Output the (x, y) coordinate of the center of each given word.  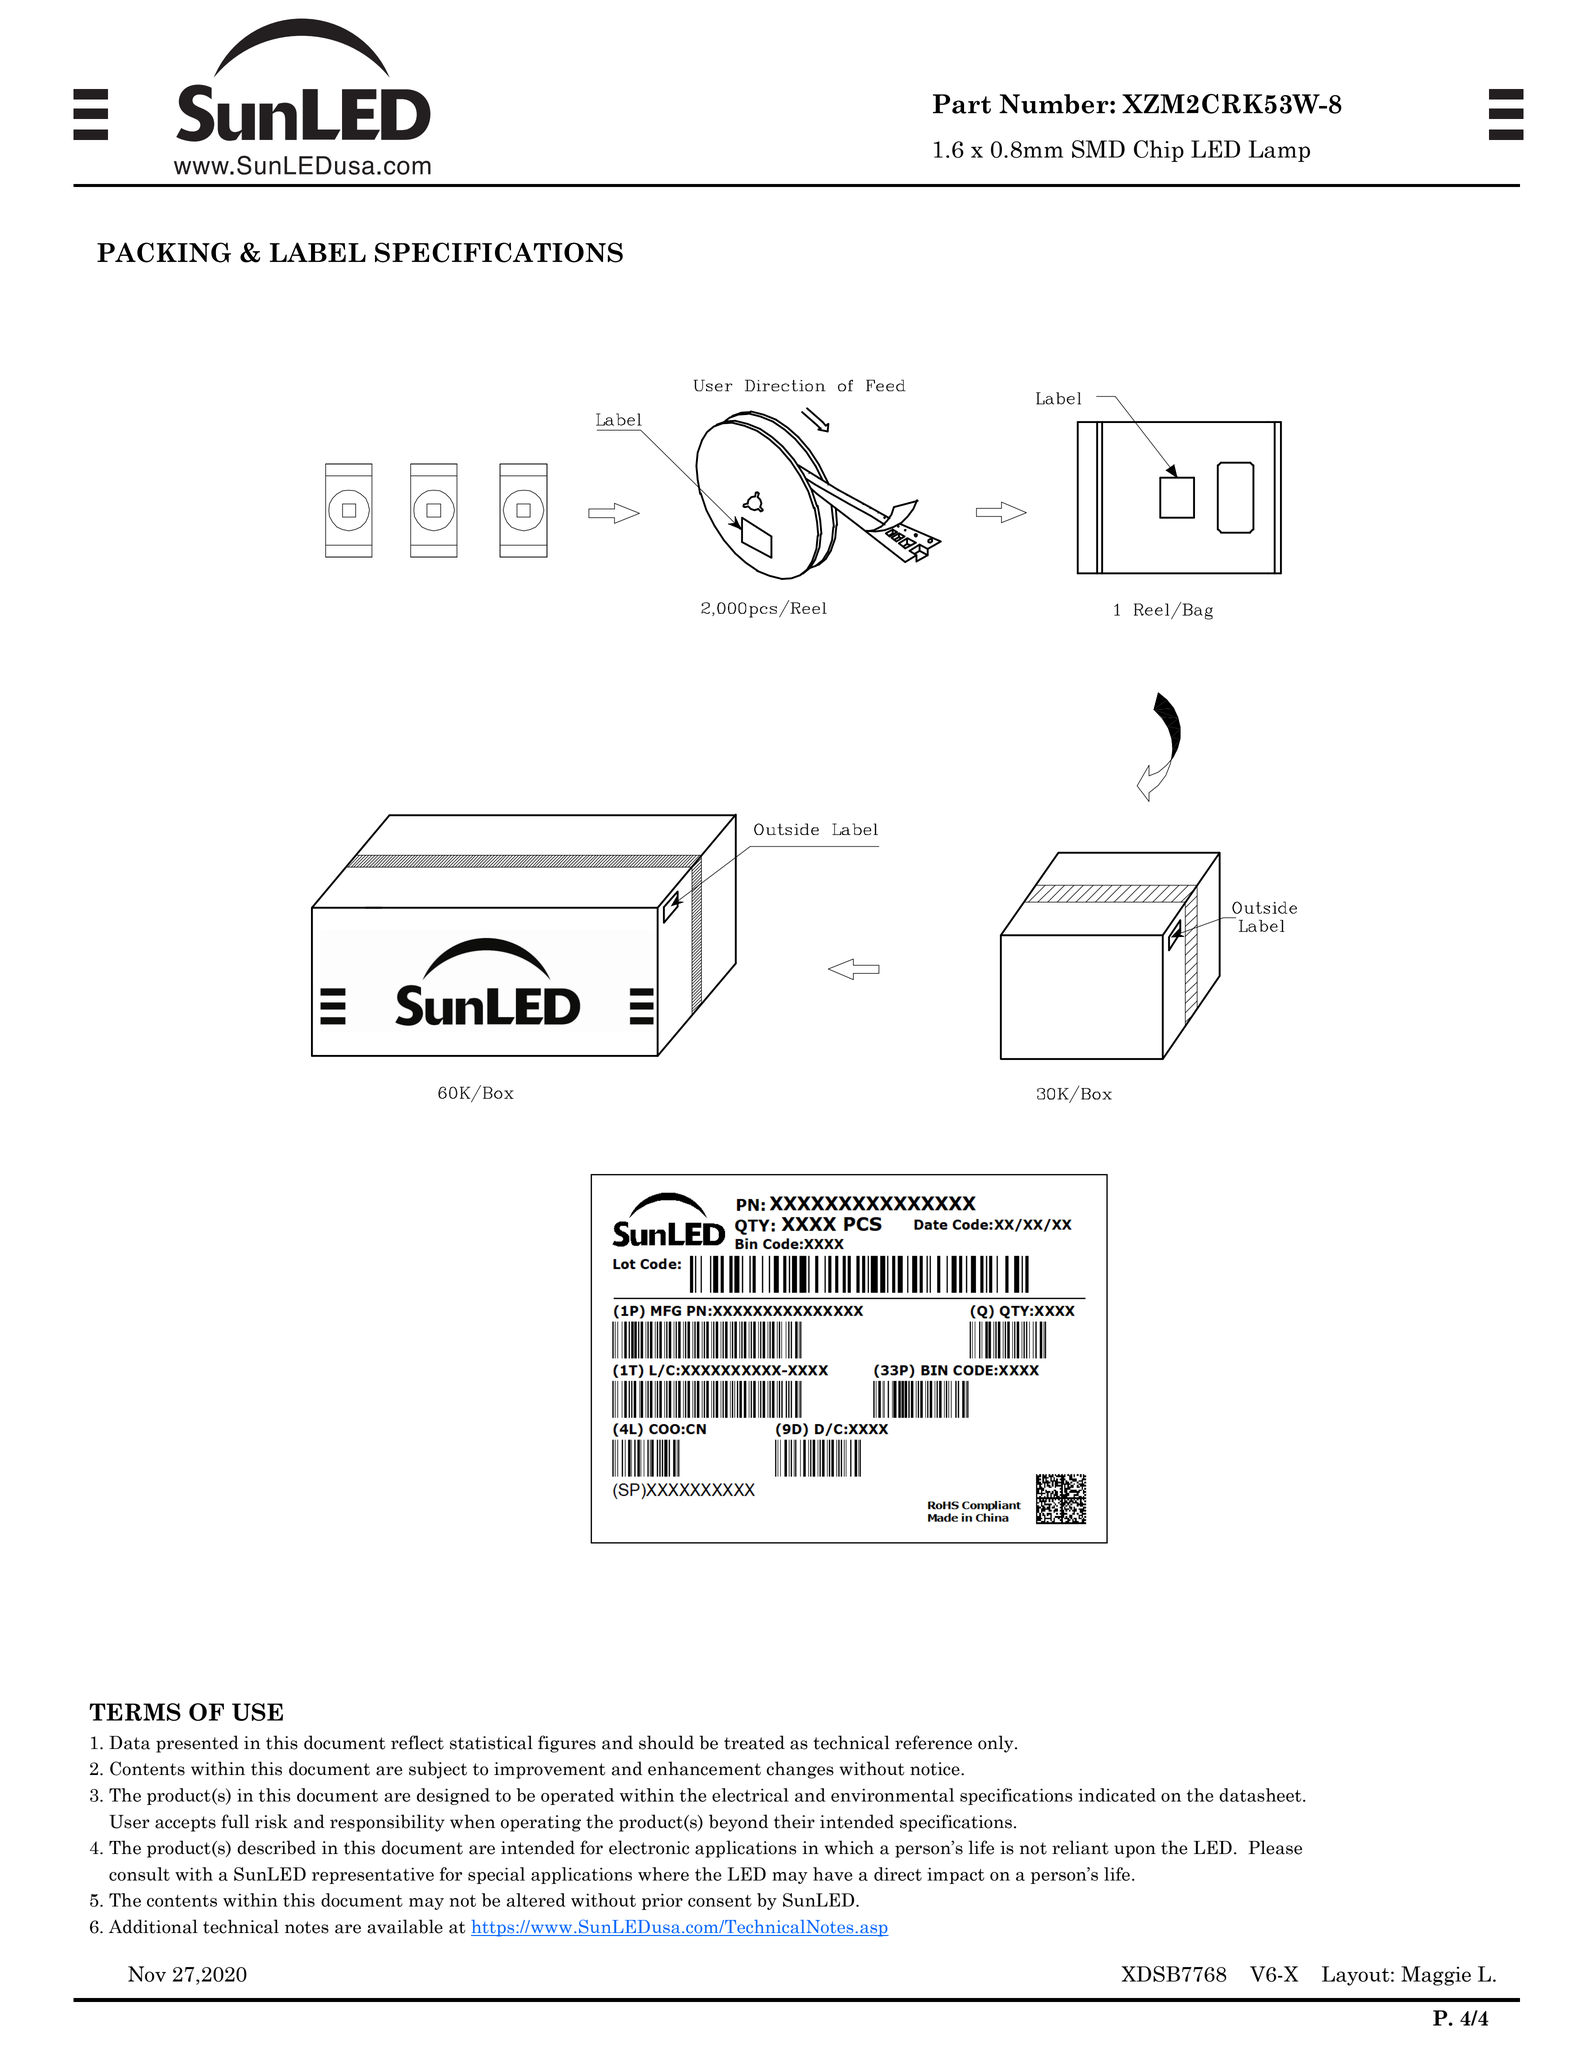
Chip (1159, 151)
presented (197, 1744)
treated (754, 1742)
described (276, 1847)
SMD (1098, 149)
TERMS (135, 1712)
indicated (1117, 1795)
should (666, 1742)
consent (720, 1901)
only (997, 1744)
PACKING (164, 252)
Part (962, 104)
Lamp (1279, 151)
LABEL (318, 252)
